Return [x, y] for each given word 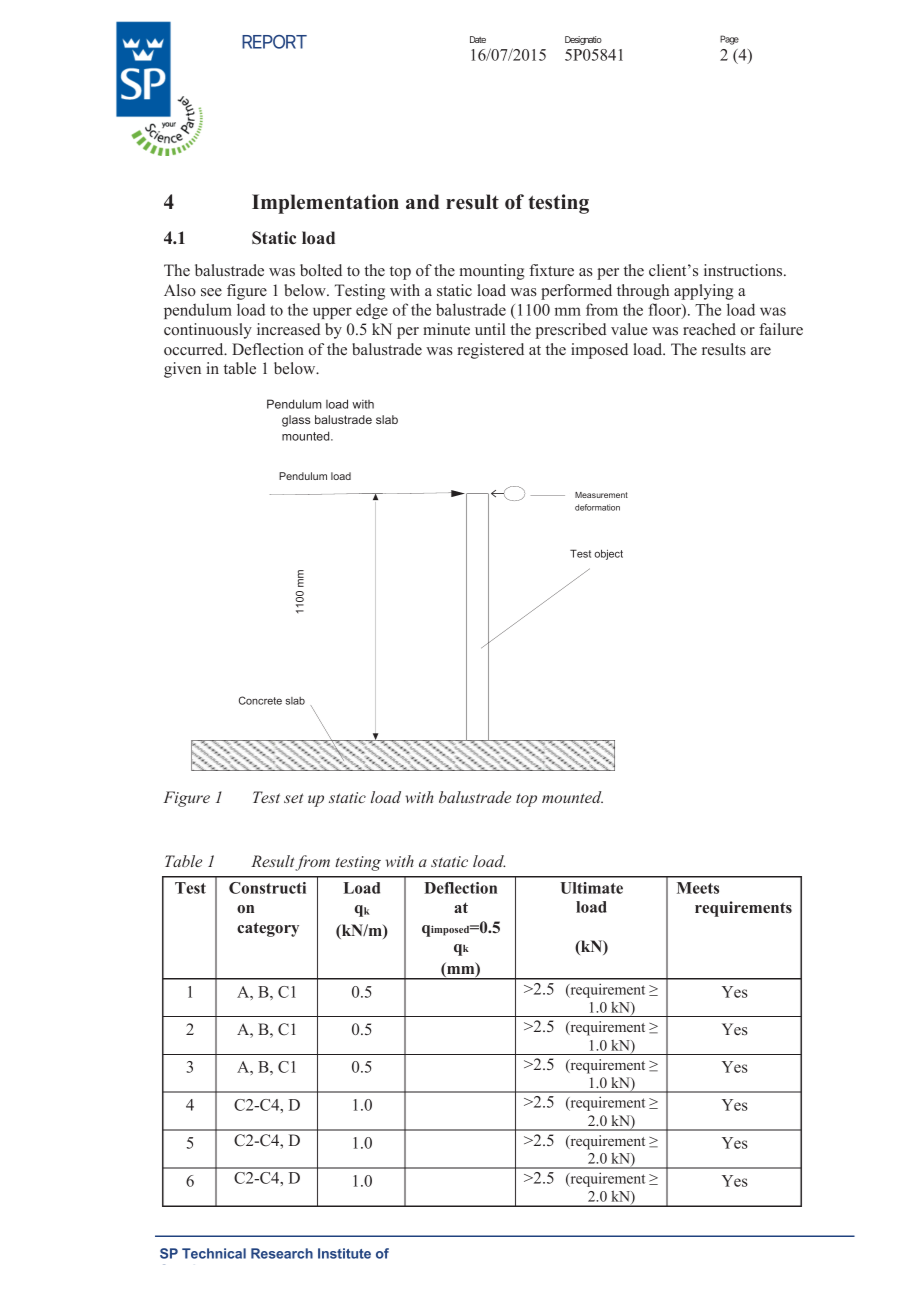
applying [704, 292]
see [211, 292]
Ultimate [591, 888]
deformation [597, 507]
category [268, 929]
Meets [698, 888]
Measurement [601, 495]
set [293, 798]
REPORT [273, 42]
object [608, 554]
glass [296, 421]
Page [729, 40]
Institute [344, 1253]
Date [478, 39]
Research [282, 1253]
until [490, 329]
